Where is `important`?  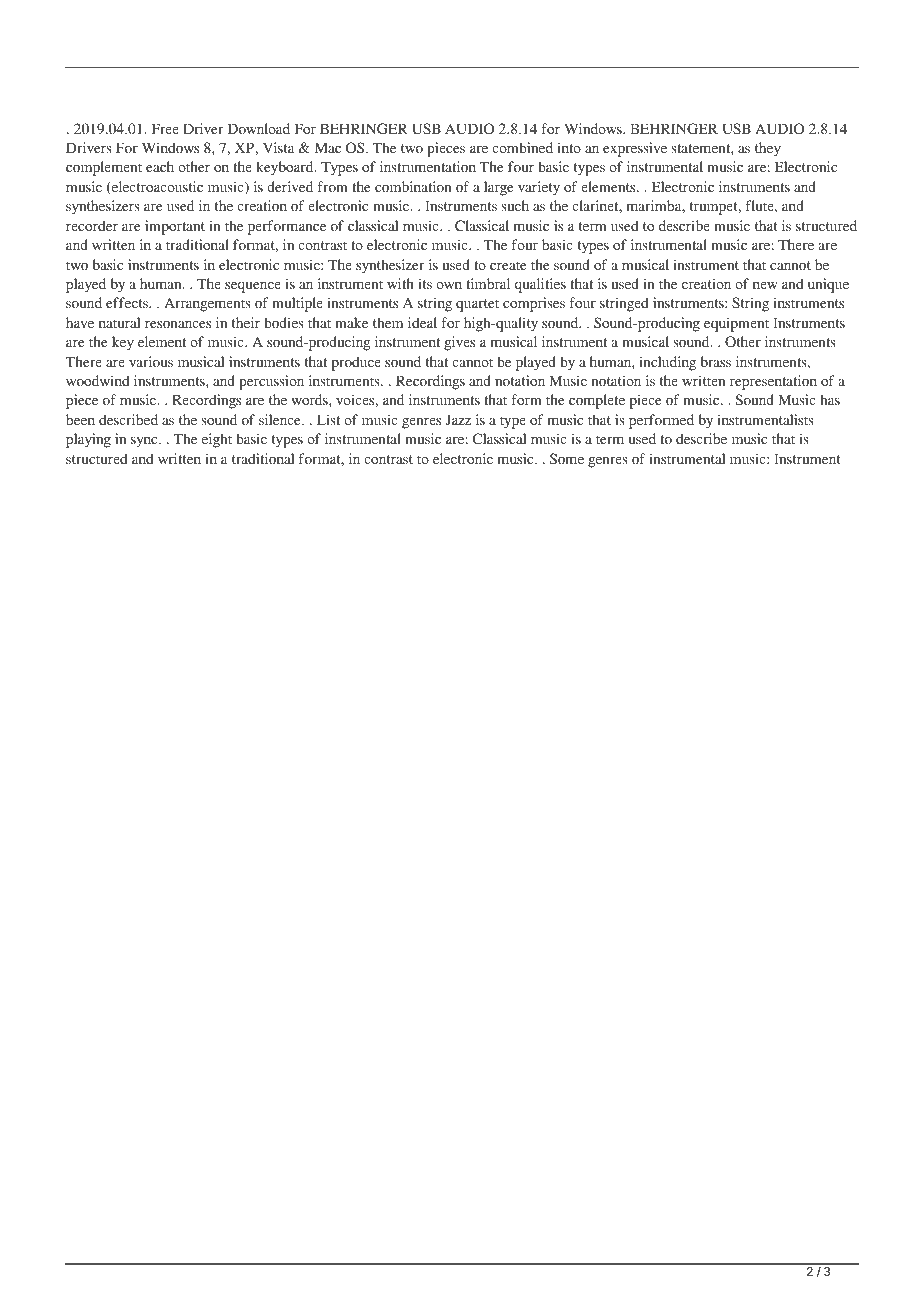
important is located at coordinates (175, 227).
